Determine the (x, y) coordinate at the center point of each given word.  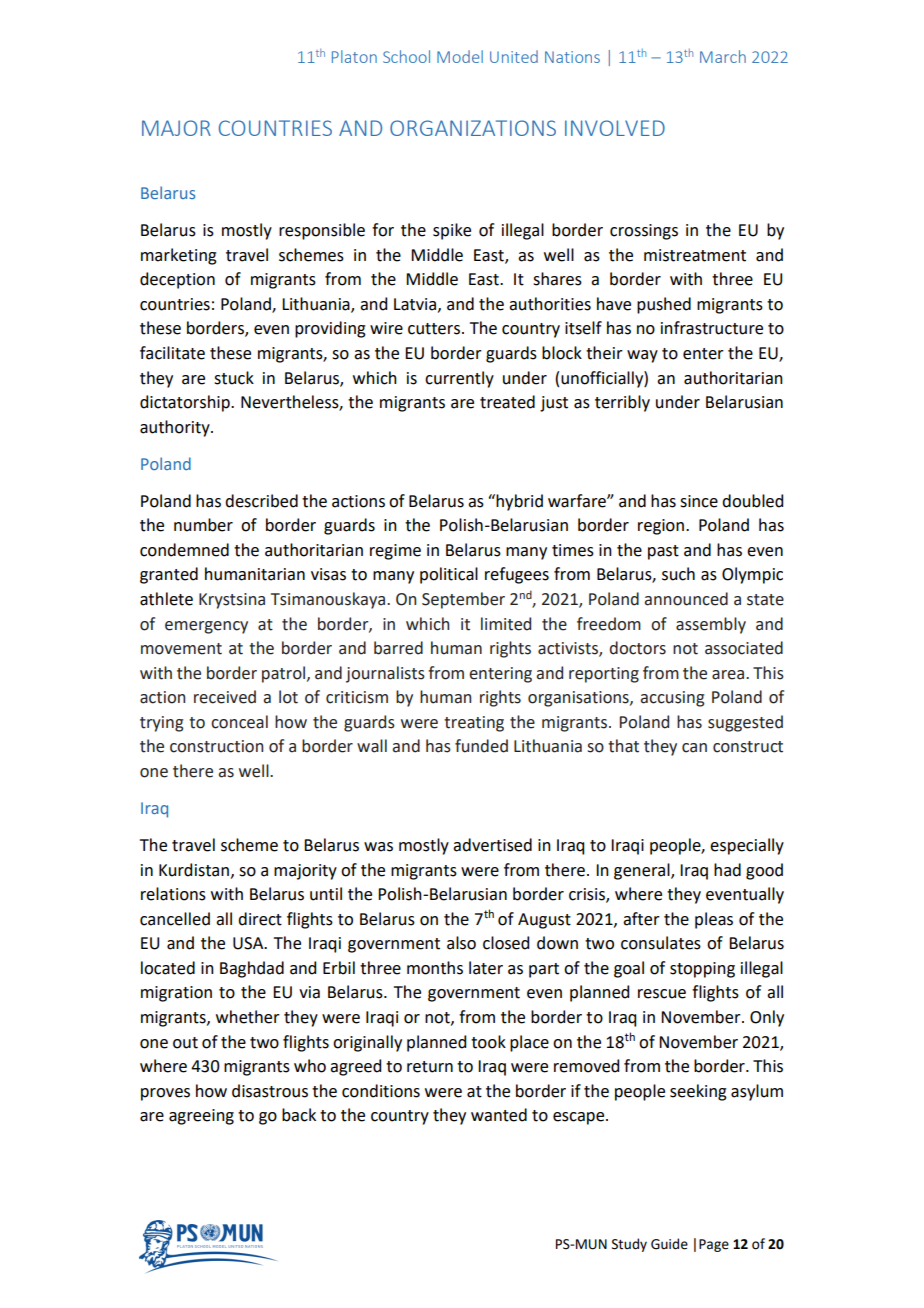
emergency (206, 627)
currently (459, 379)
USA (249, 943)
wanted (499, 1115)
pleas (714, 920)
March (723, 56)
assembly (711, 625)
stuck (234, 378)
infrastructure (712, 328)
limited (506, 624)
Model (460, 56)
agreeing (201, 1117)
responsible (322, 231)
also (461, 943)
